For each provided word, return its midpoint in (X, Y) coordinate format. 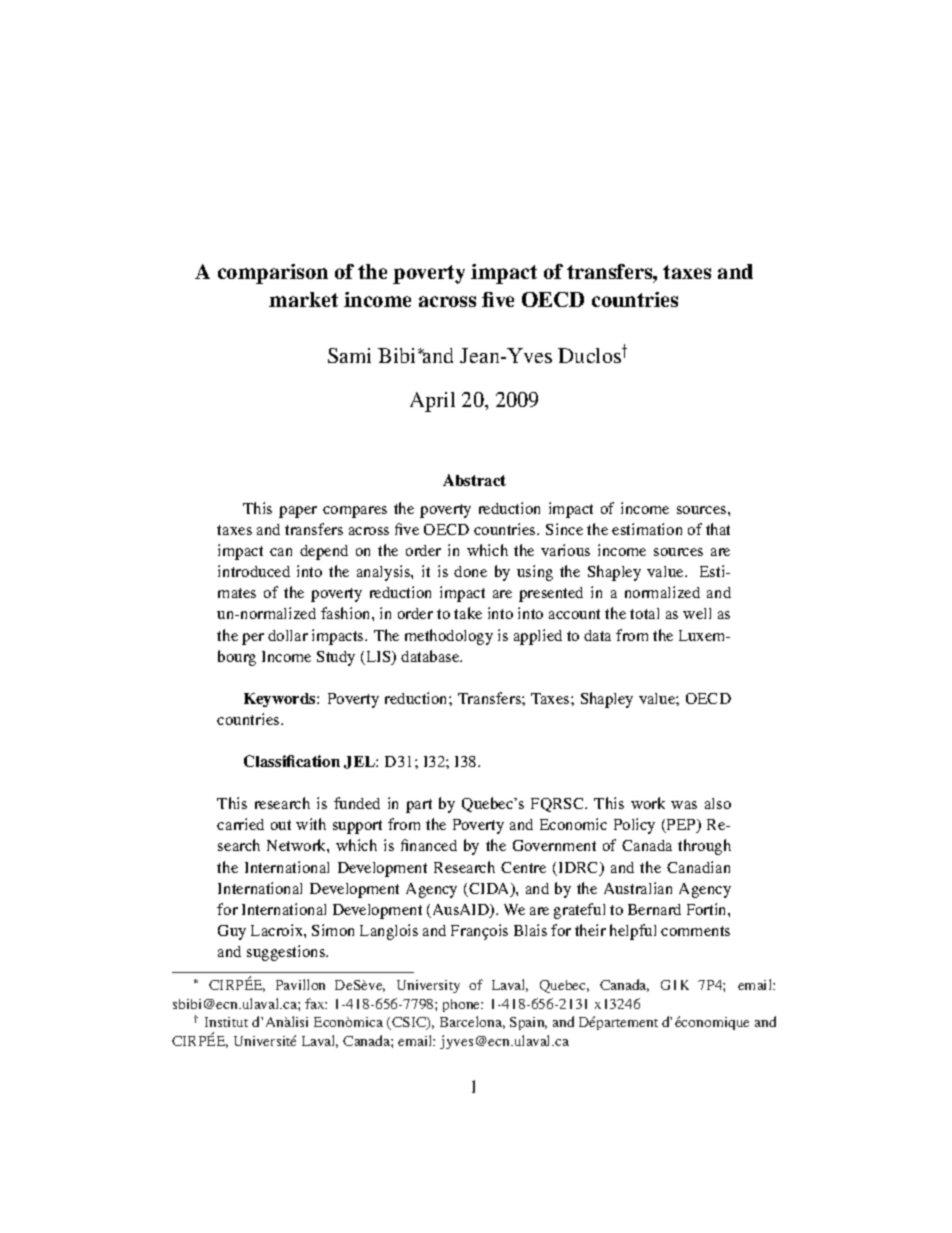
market (303, 299)
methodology (449, 637)
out (281, 825)
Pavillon (300, 984)
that (718, 529)
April (432, 402)
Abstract (474, 480)
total (644, 613)
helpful (633, 932)
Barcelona (472, 1022)
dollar (288, 635)
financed (429, 845)
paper (298, 512)
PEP (681, 826)
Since (564, 529)
